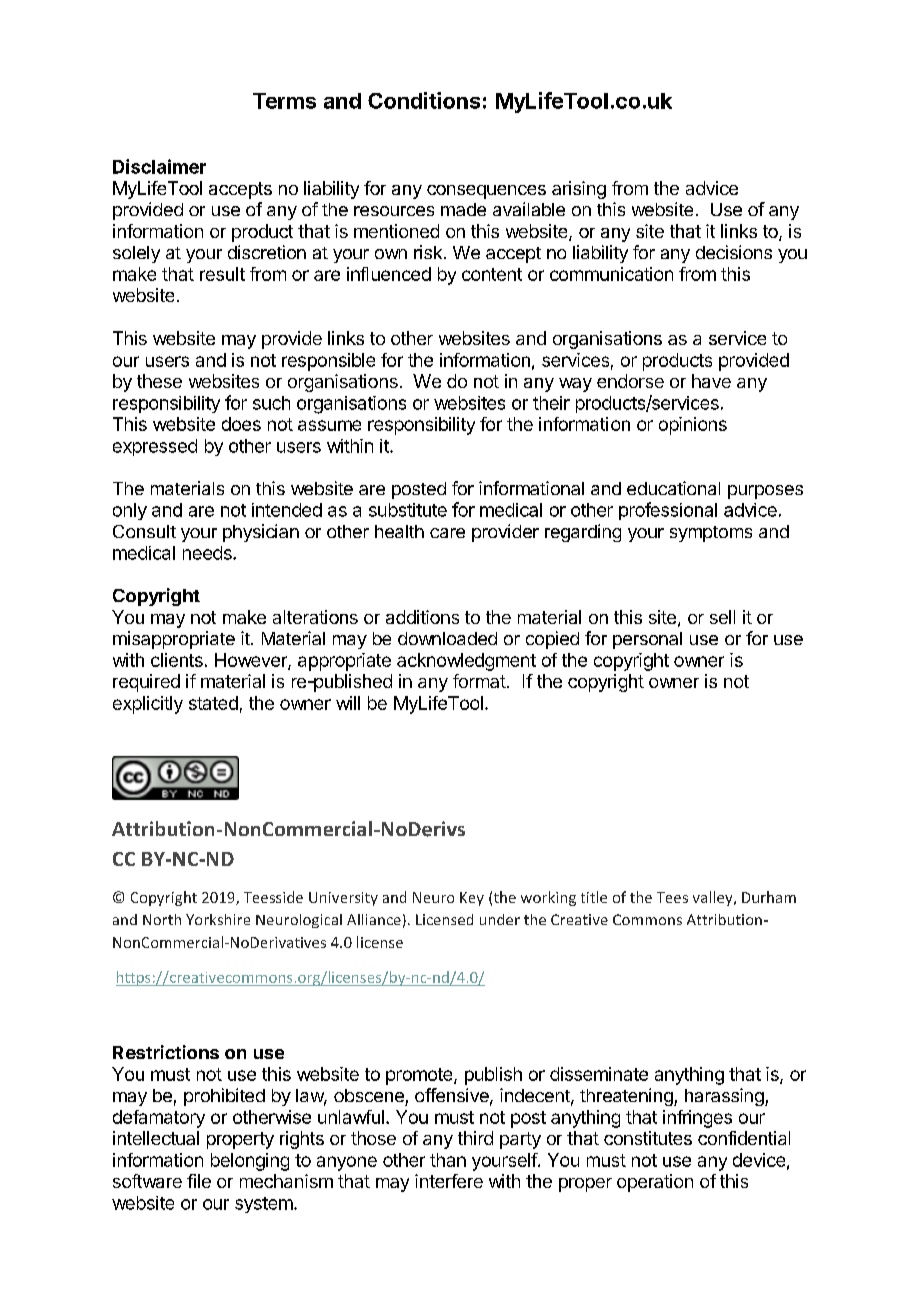  What do you see at coordinates (647, 640) in the document?
I see `personal` at bounding box center [647, 640].
